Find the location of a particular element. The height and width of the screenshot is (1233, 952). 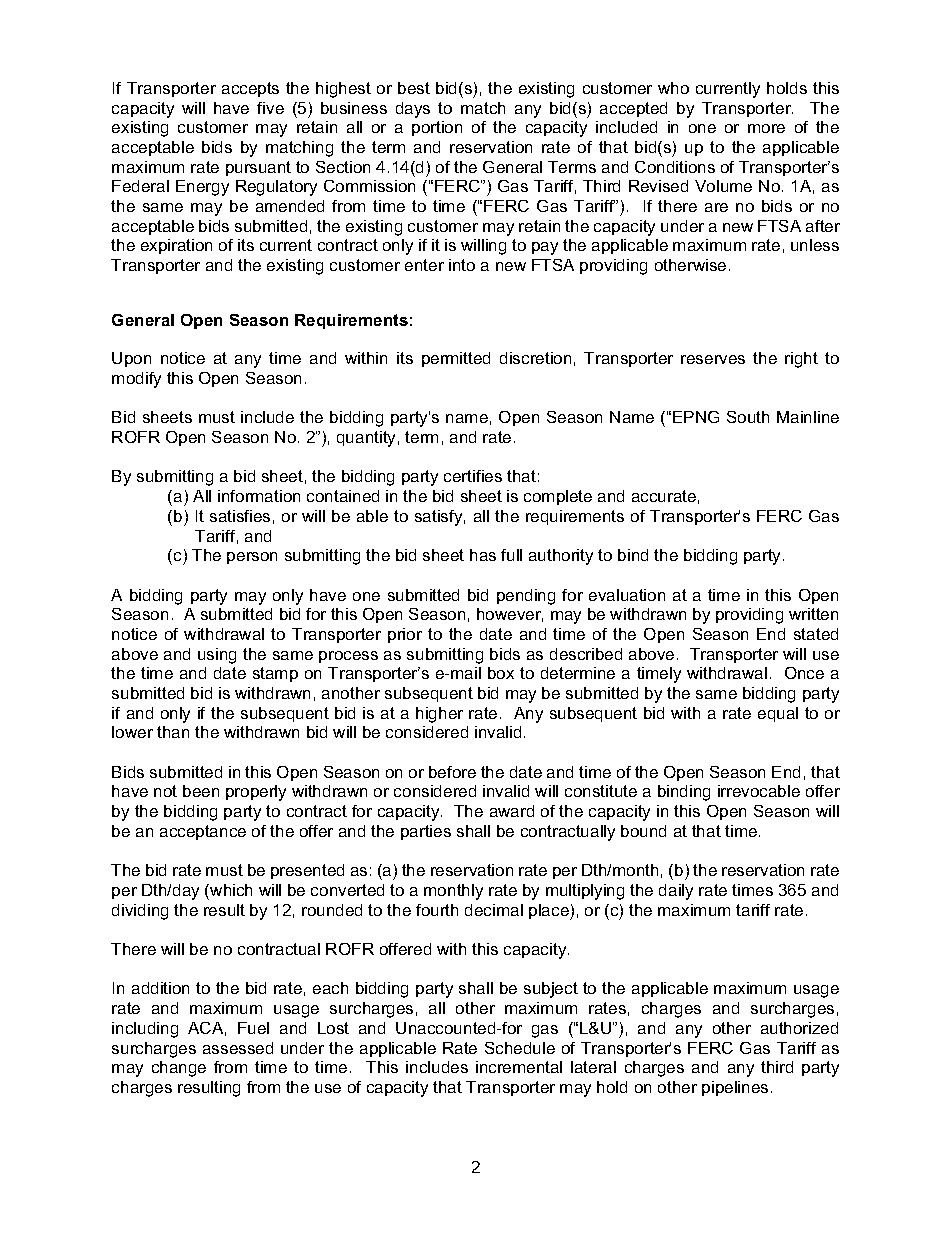

certifies is located at coordinates (473, 476).
